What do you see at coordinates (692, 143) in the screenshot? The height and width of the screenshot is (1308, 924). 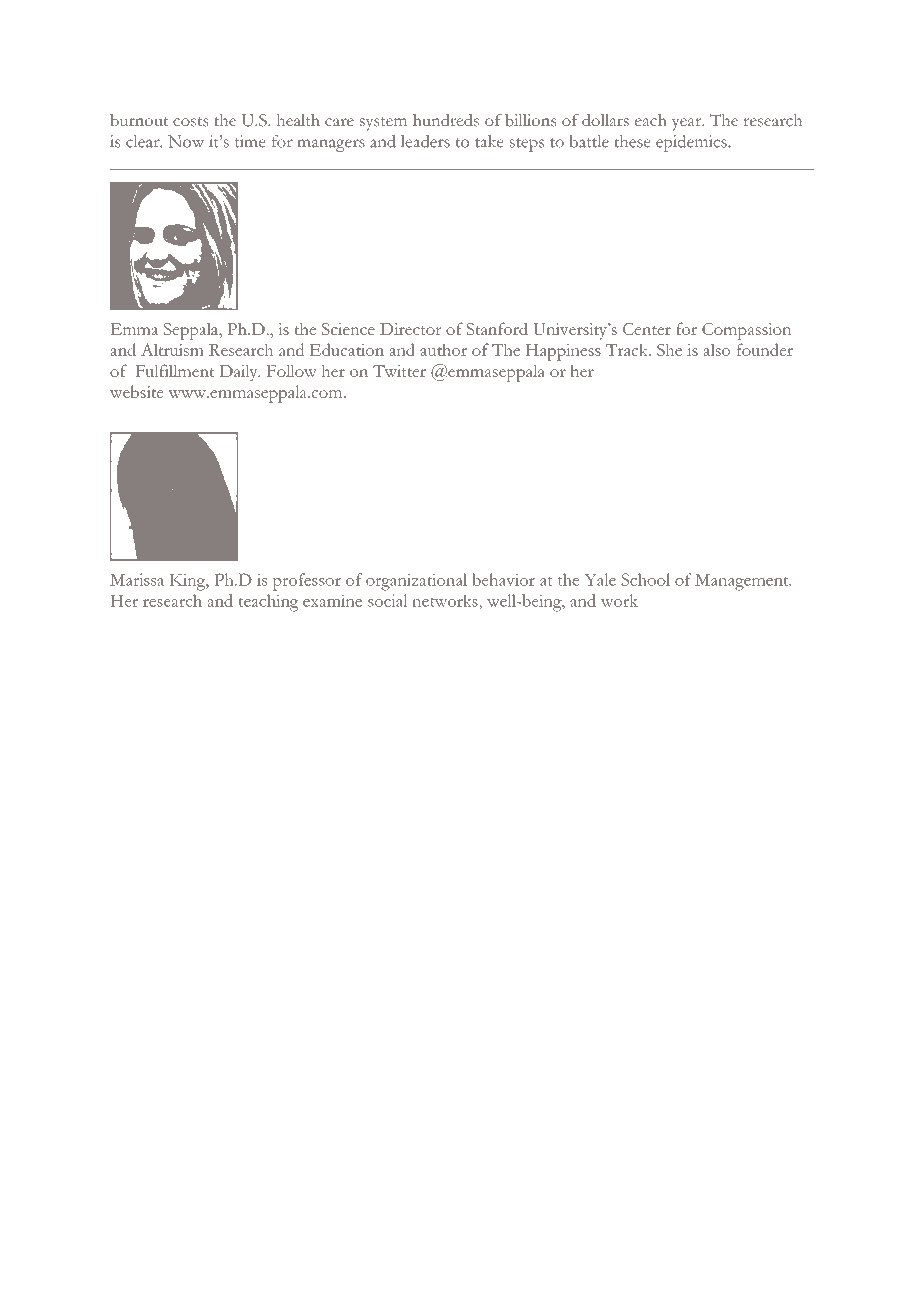 I see `epidemics` at bounding box center [692, 143].
